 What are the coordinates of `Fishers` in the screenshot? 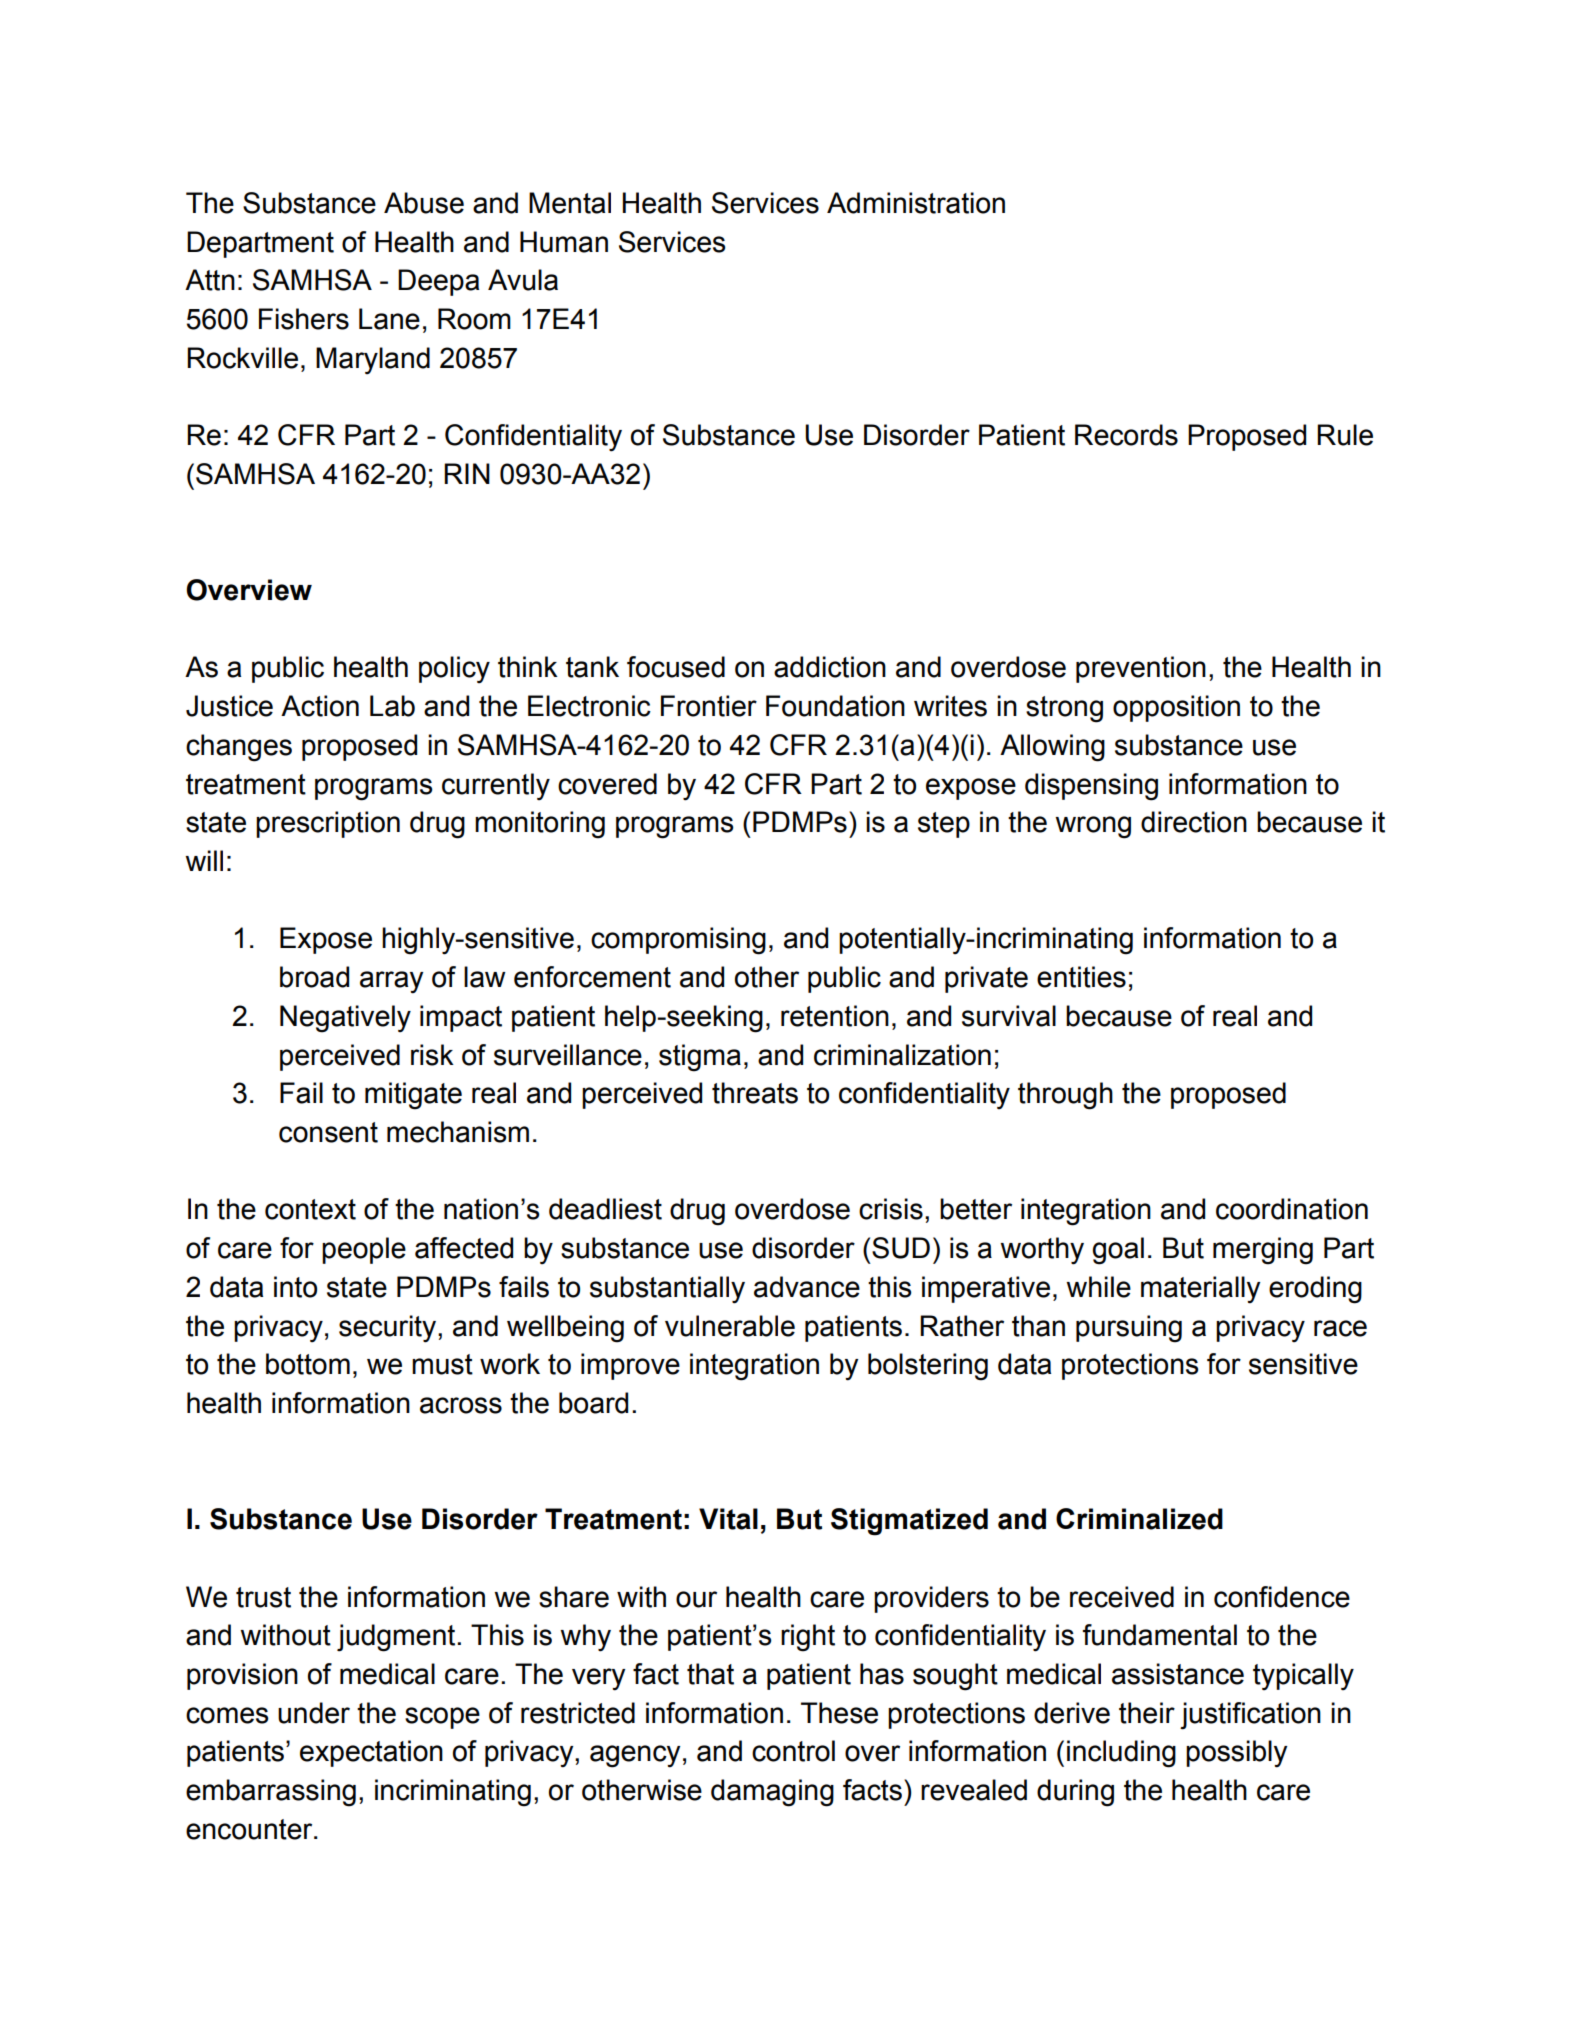 It's located at (304, 319).
